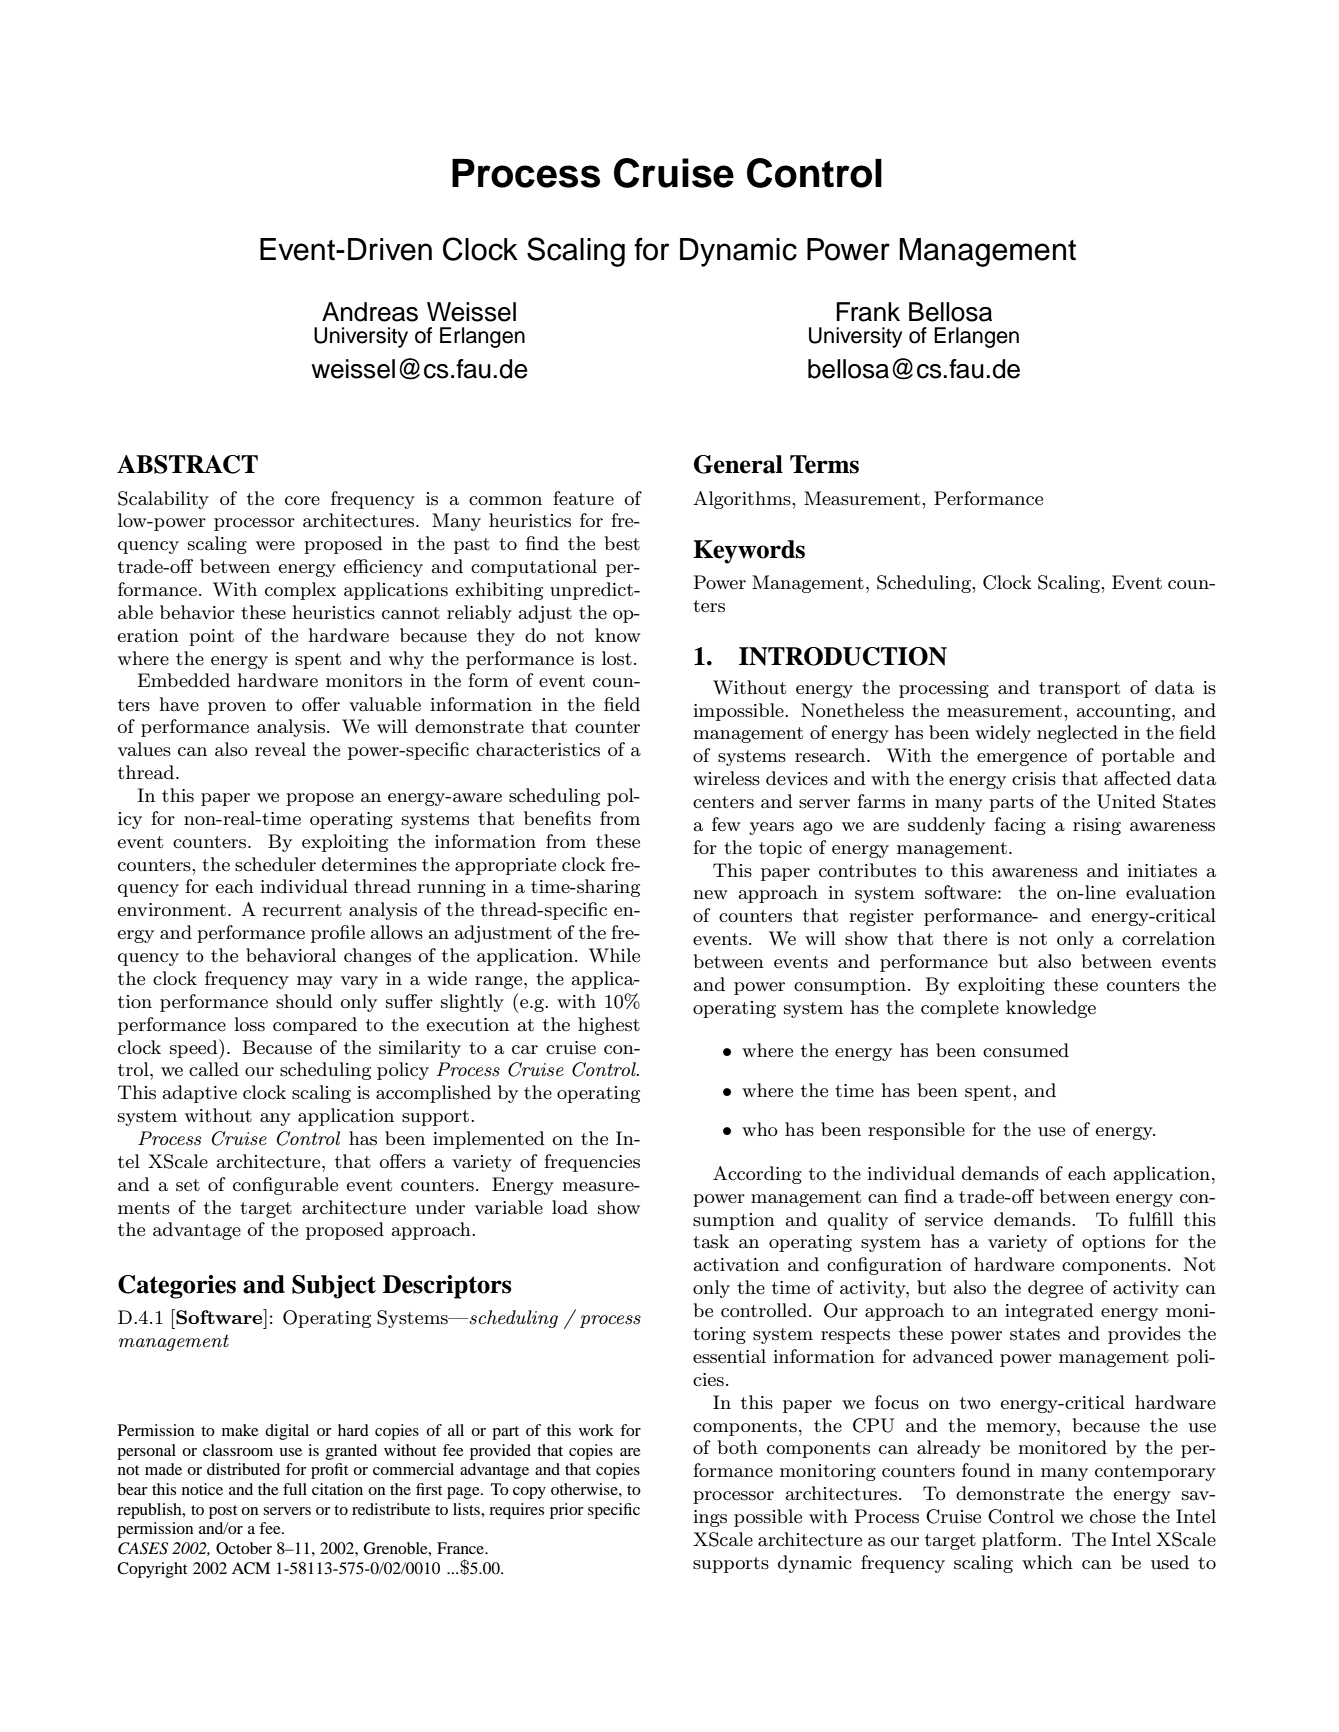 Image resolution: width=1339 pixels, height=1732 pixels. I want to click on General, so click(738, 464).
